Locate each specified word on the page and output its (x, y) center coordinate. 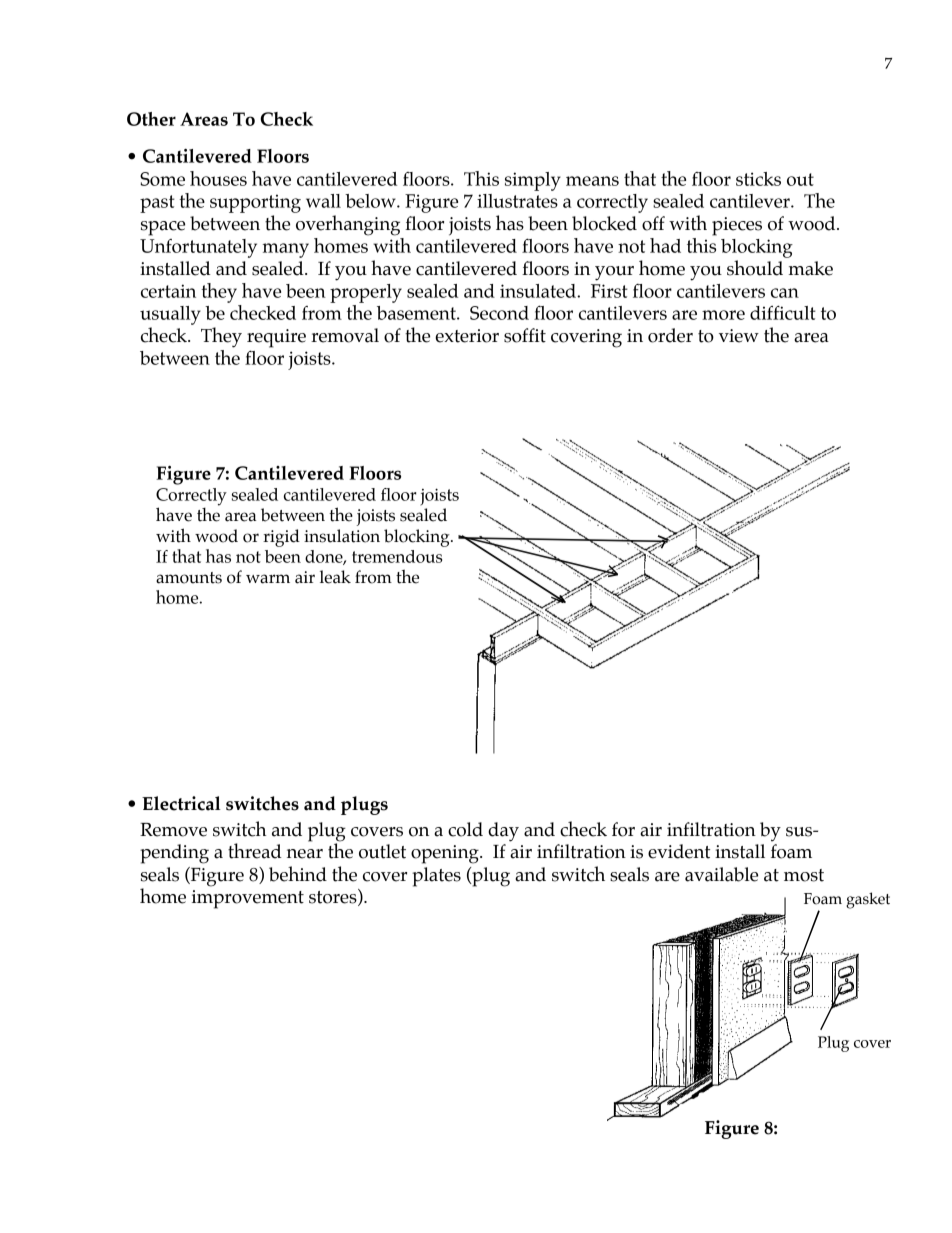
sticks (758, 179)
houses (218, 178)
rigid (281, 538)
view (739, 336)
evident (679, 851)
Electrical (181, 803)
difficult (783, 312)
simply (533, 181)
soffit (525, 335)
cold (465, 829)
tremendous (397, 556)
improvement (248, 899)
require (276, 338)
